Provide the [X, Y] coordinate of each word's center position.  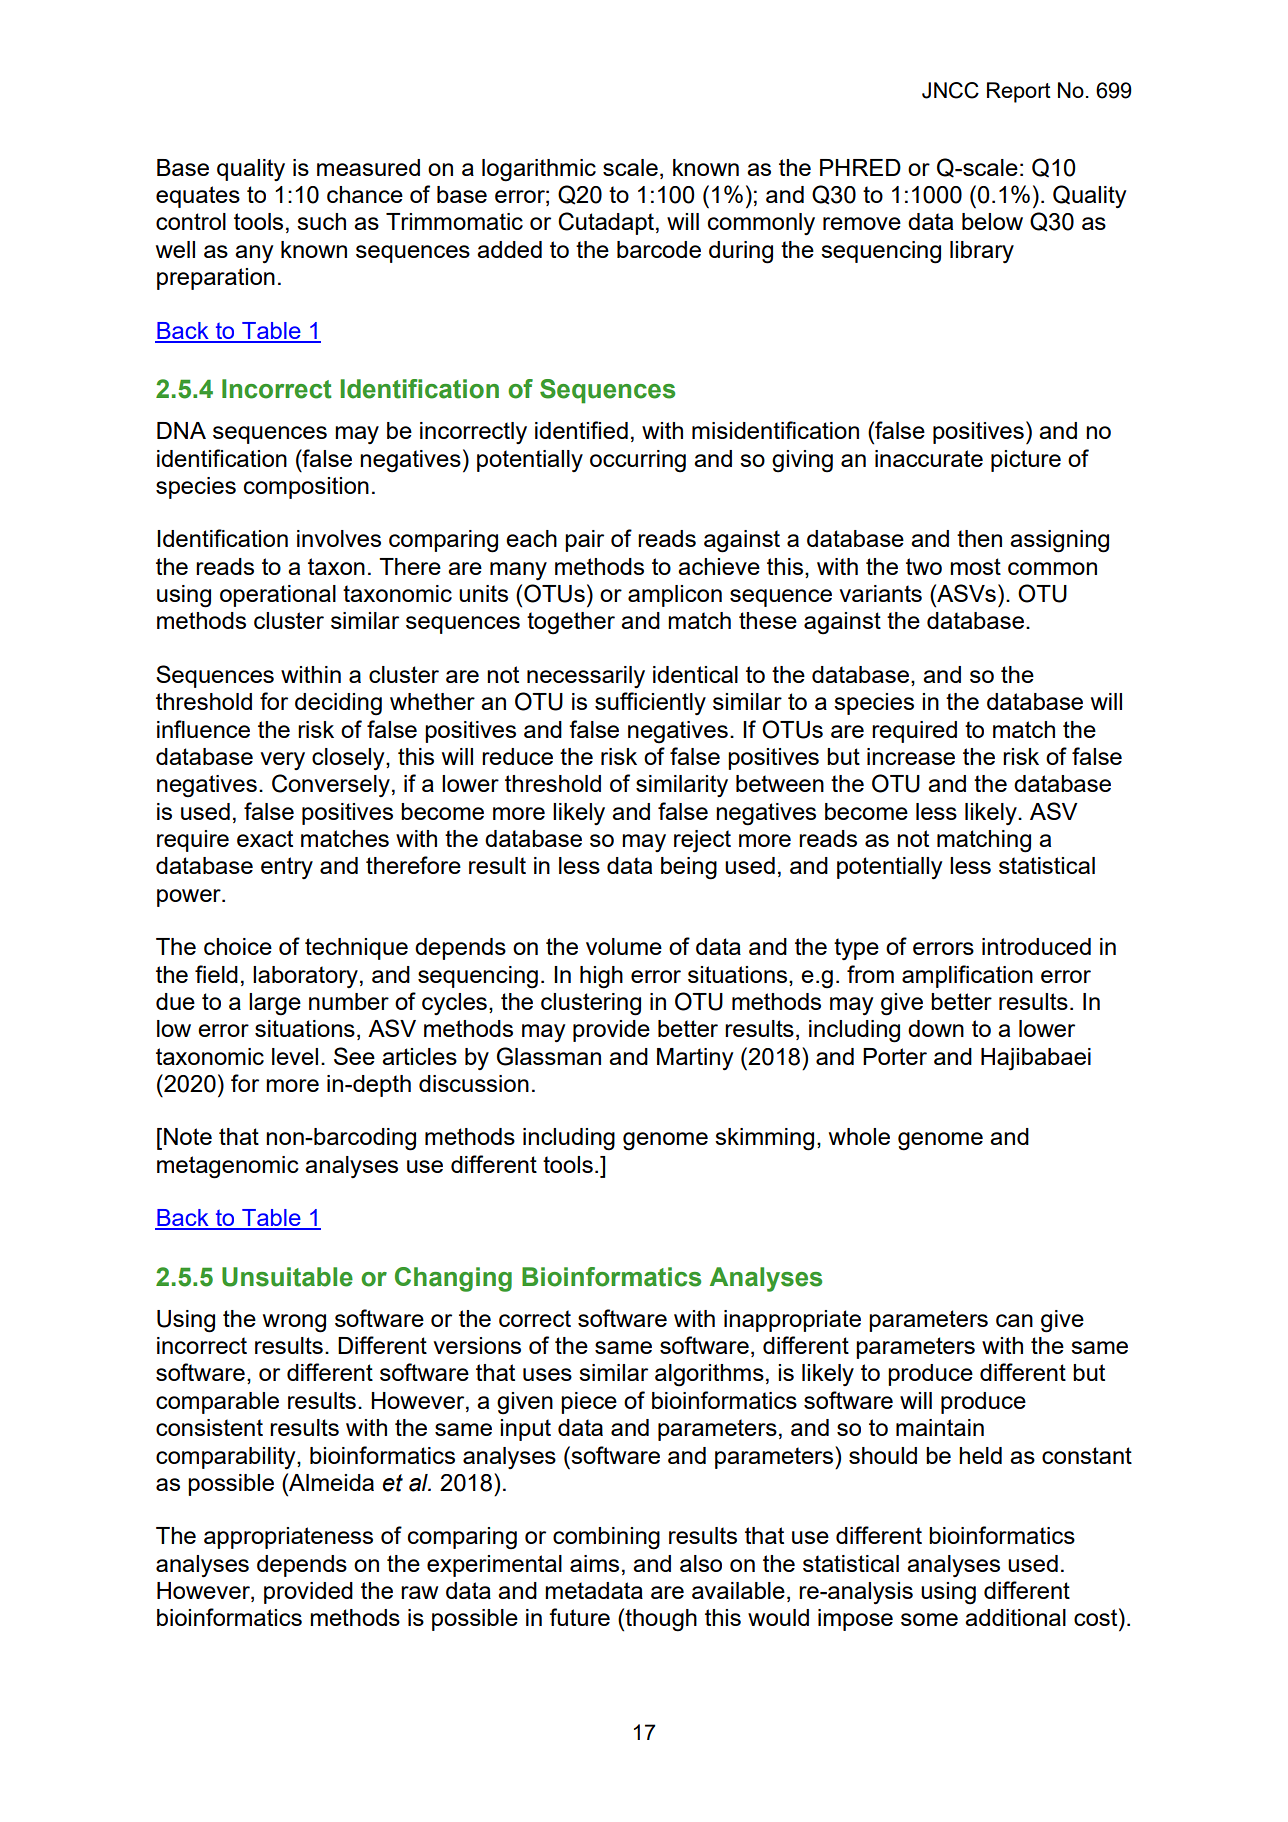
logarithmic [539, 170]
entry [287, 868]
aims [594, 1563]
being [689, 868]
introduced [1036, 946]
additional [1015, 1617]
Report [1019, 92]
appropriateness [288, 1538]
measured [368, 167]
